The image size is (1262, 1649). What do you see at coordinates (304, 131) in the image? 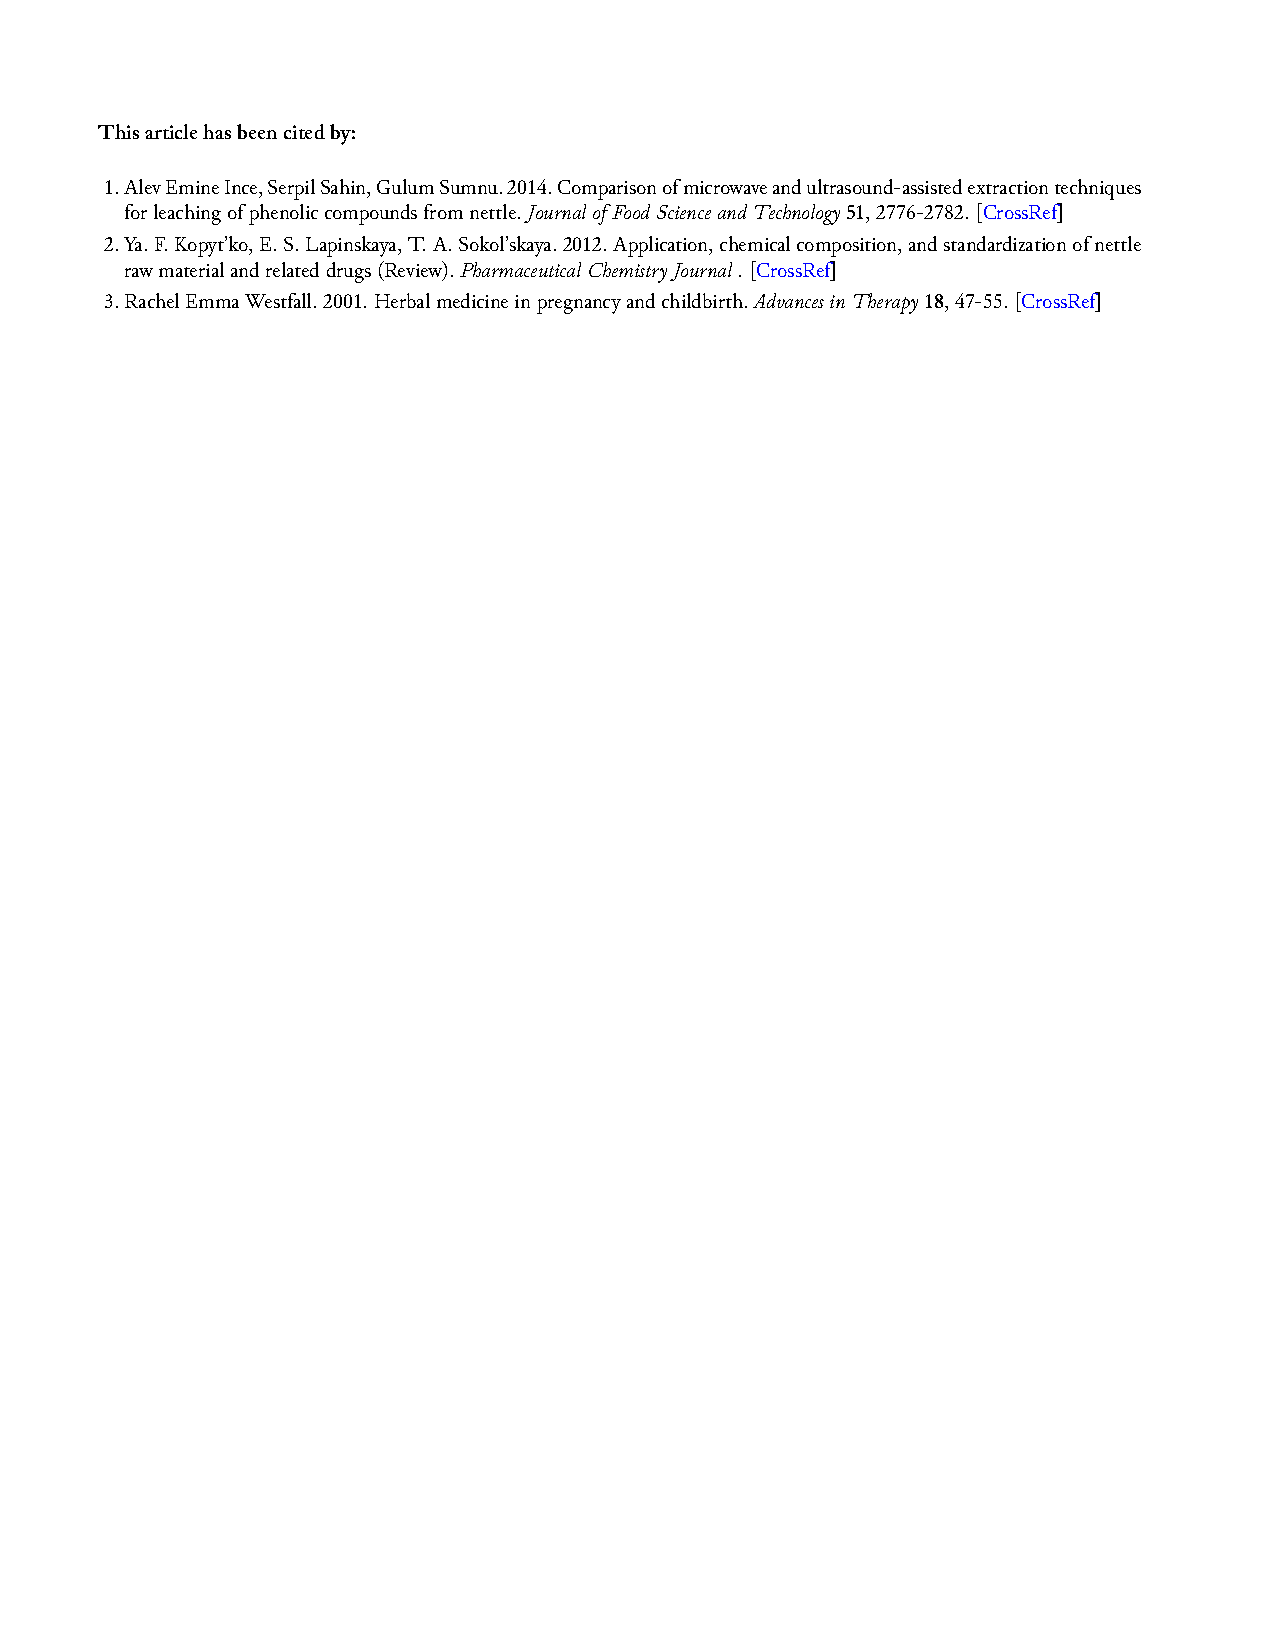
I see `cited` at bounding box center [304, 131].
